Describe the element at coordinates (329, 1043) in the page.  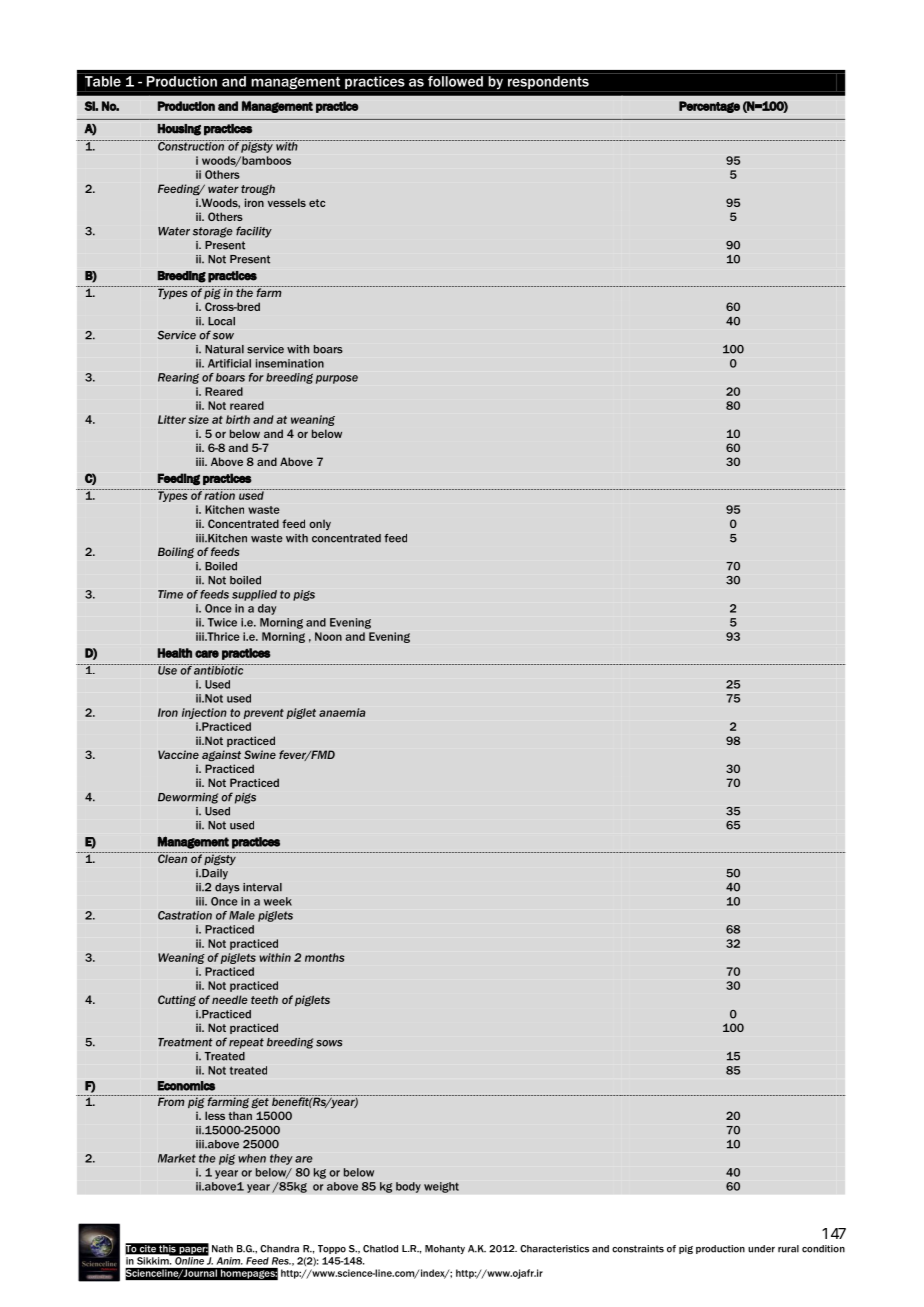
I see `sows` at that location.
